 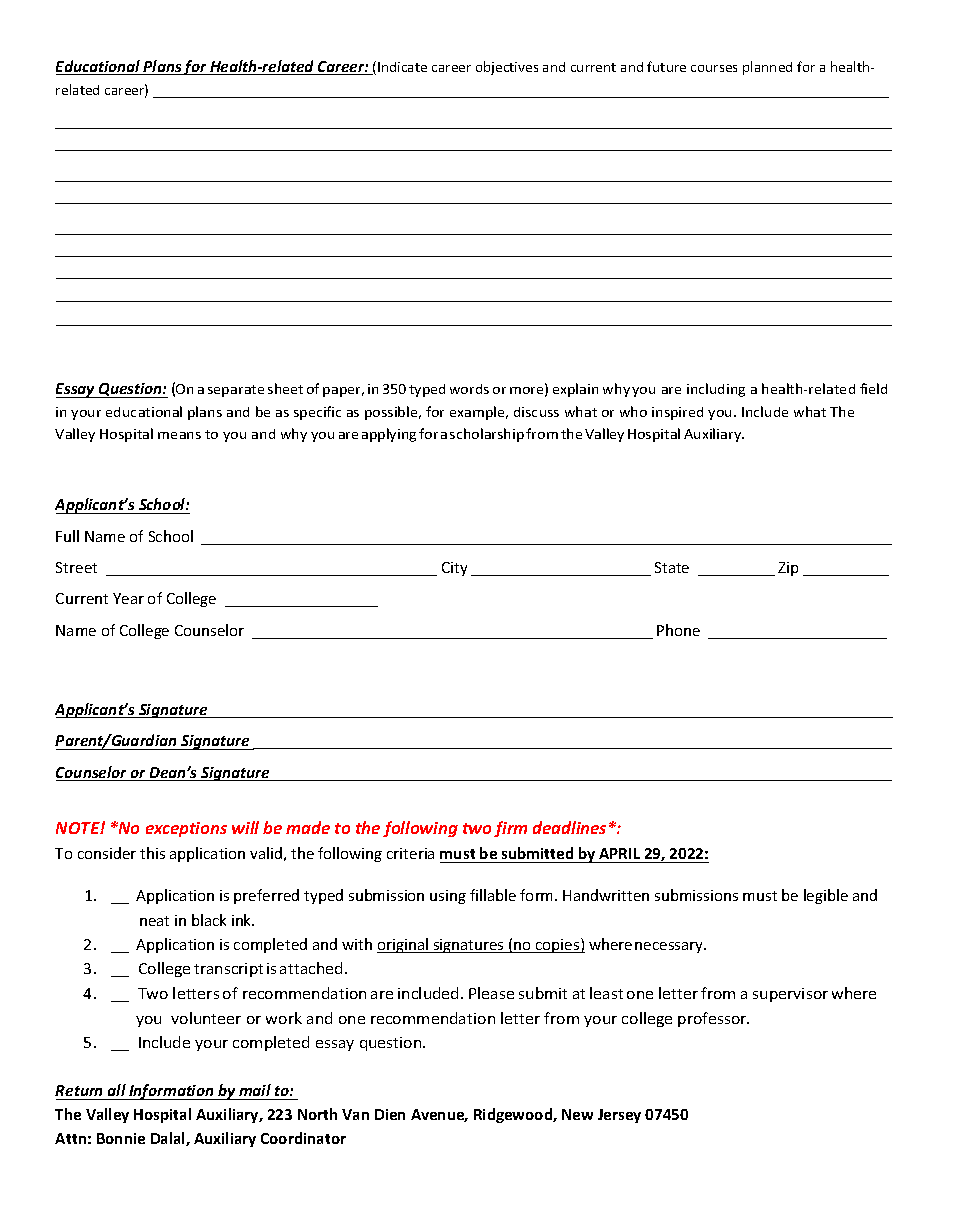 I want to click on including, so click(x=716, y=390).
